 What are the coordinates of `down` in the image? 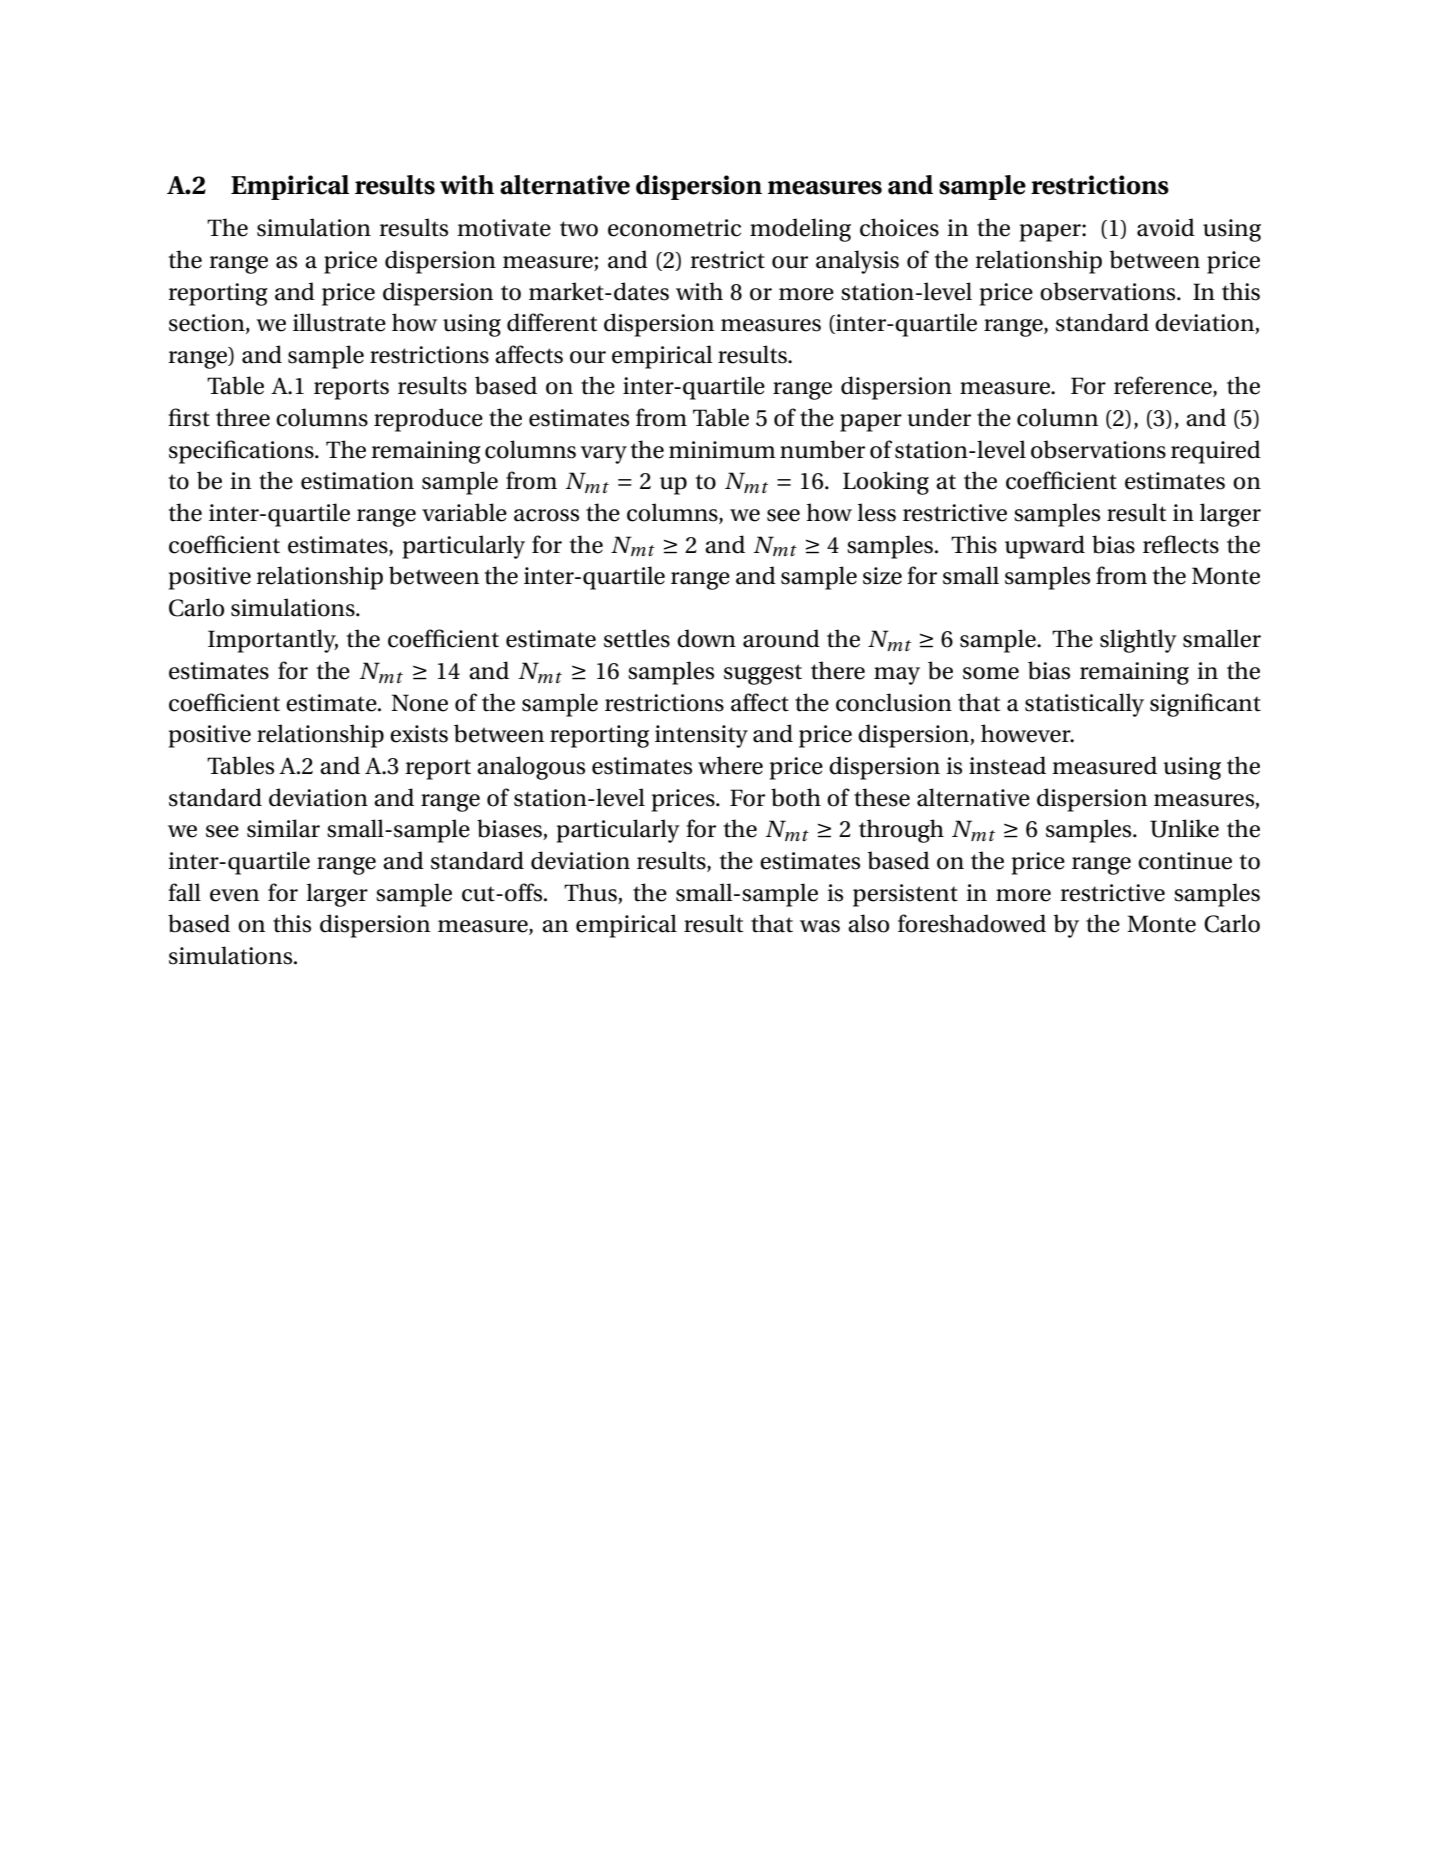 It's located at (706, 638).
